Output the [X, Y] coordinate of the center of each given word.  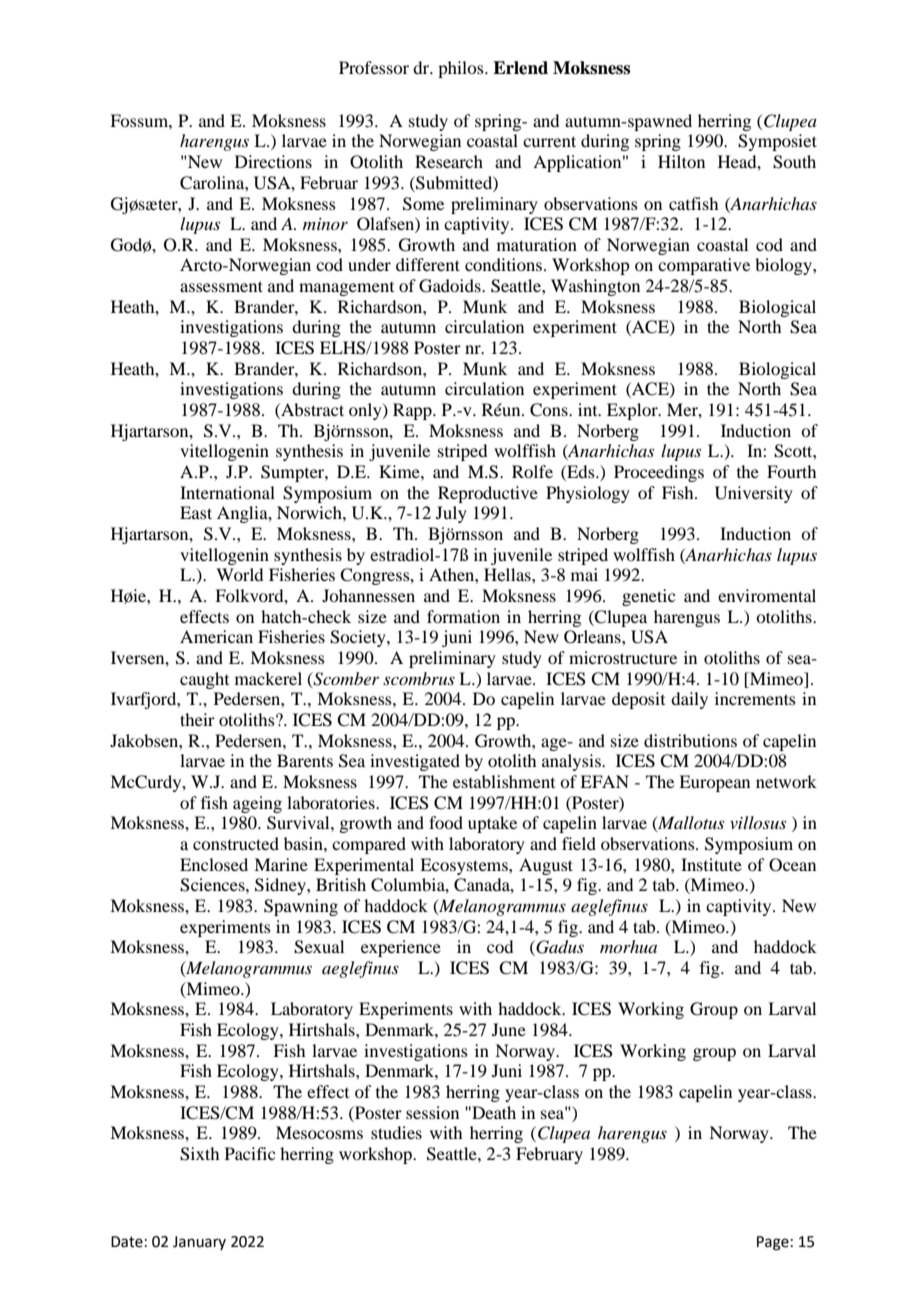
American [216, 636]
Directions [273, 161]
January [199, 1243]
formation [463, 616]
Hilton [681, 161]
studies [396, 1132]
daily [689, 700]
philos [462, 69]
